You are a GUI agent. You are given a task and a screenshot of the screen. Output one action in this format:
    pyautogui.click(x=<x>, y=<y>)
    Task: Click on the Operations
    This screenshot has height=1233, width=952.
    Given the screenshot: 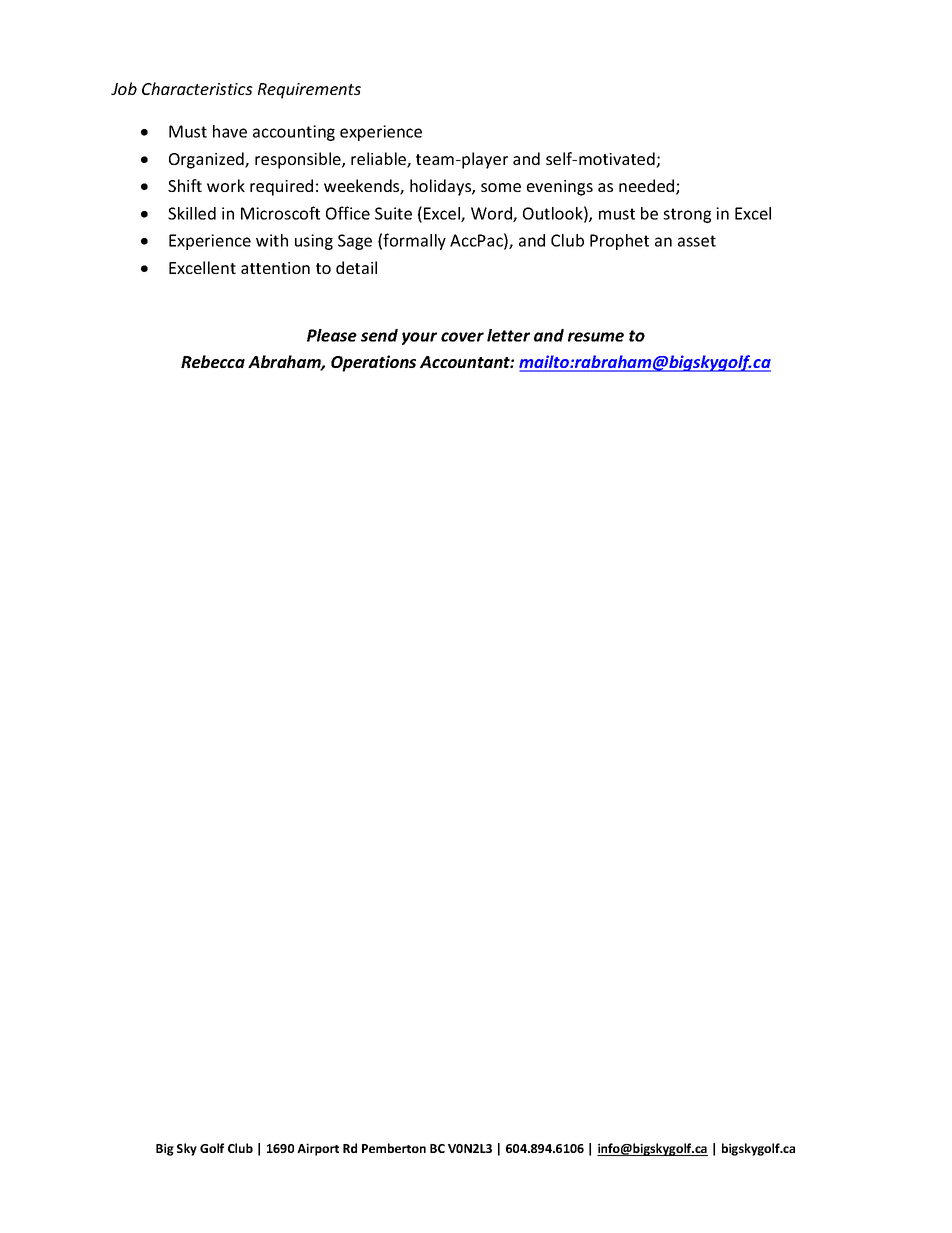 What is the action you would take?
    pyautogui.click(x=373, y=363)
